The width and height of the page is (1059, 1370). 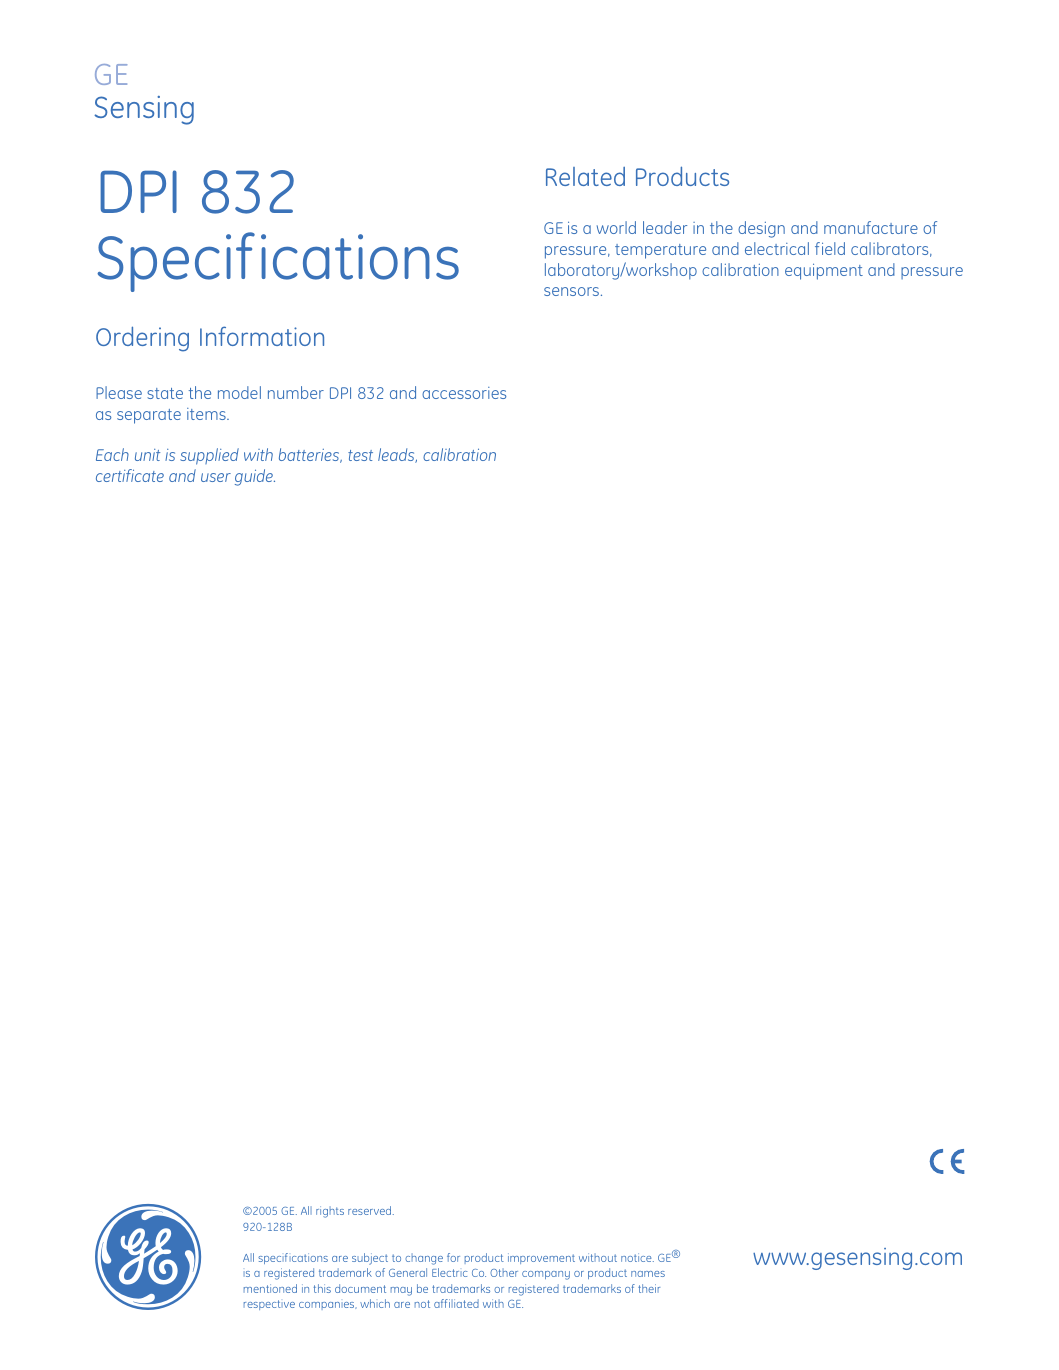 What do you see at coordinates (637, 1257) in the page?
I see `notice` at bounding box center [637, 1257].
